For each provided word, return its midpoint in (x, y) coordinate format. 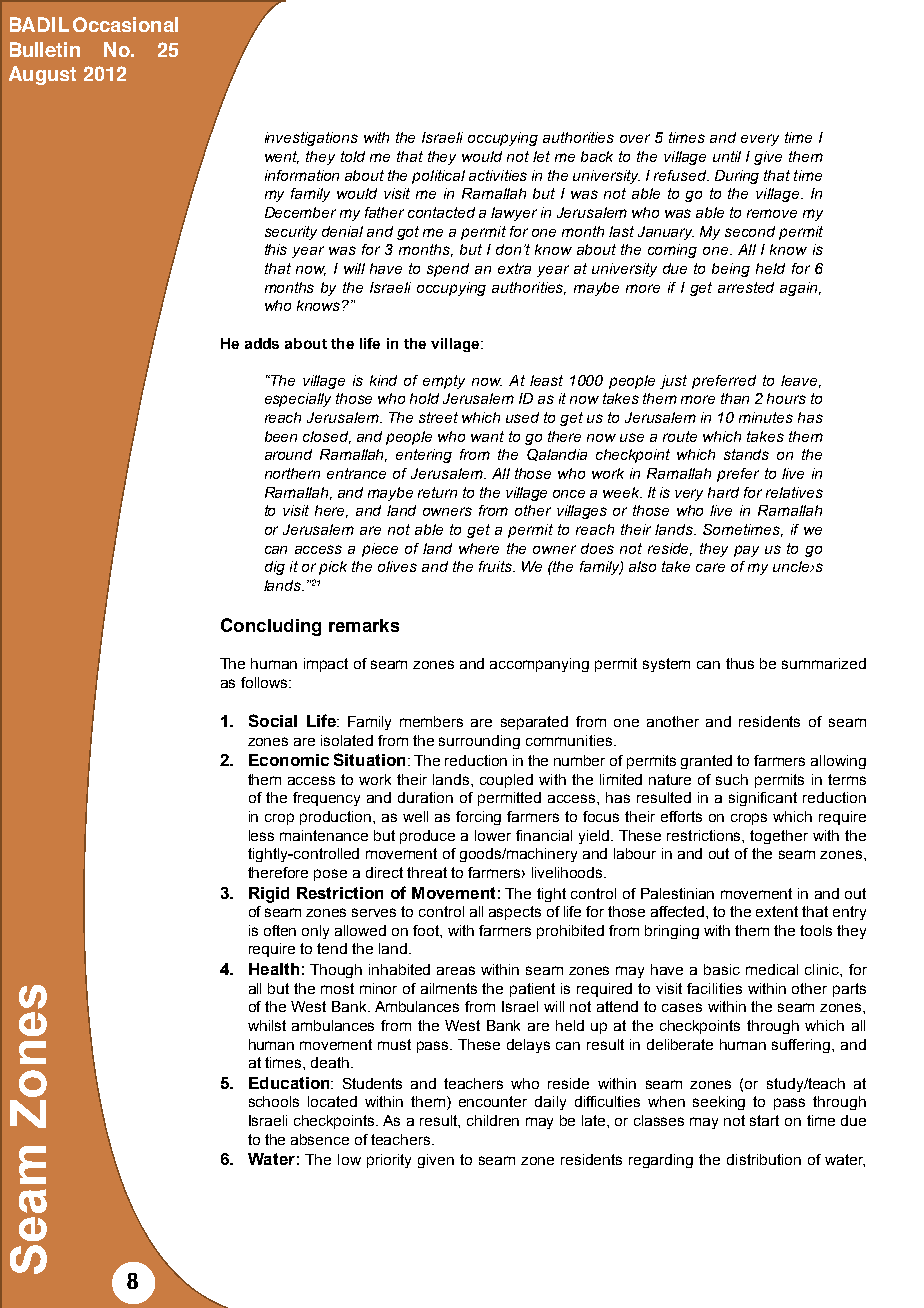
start (764, 1120)
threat (427, 872)
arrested (746, 287)
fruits (496, 566)
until (727, 156)
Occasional (125, 24)
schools (274, 1101)
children (493, 1120)
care (710, 567)
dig (275, 568)
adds (262, 343)
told (353, 156)
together (779, 837)
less (261, 835)
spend (448, 270)
